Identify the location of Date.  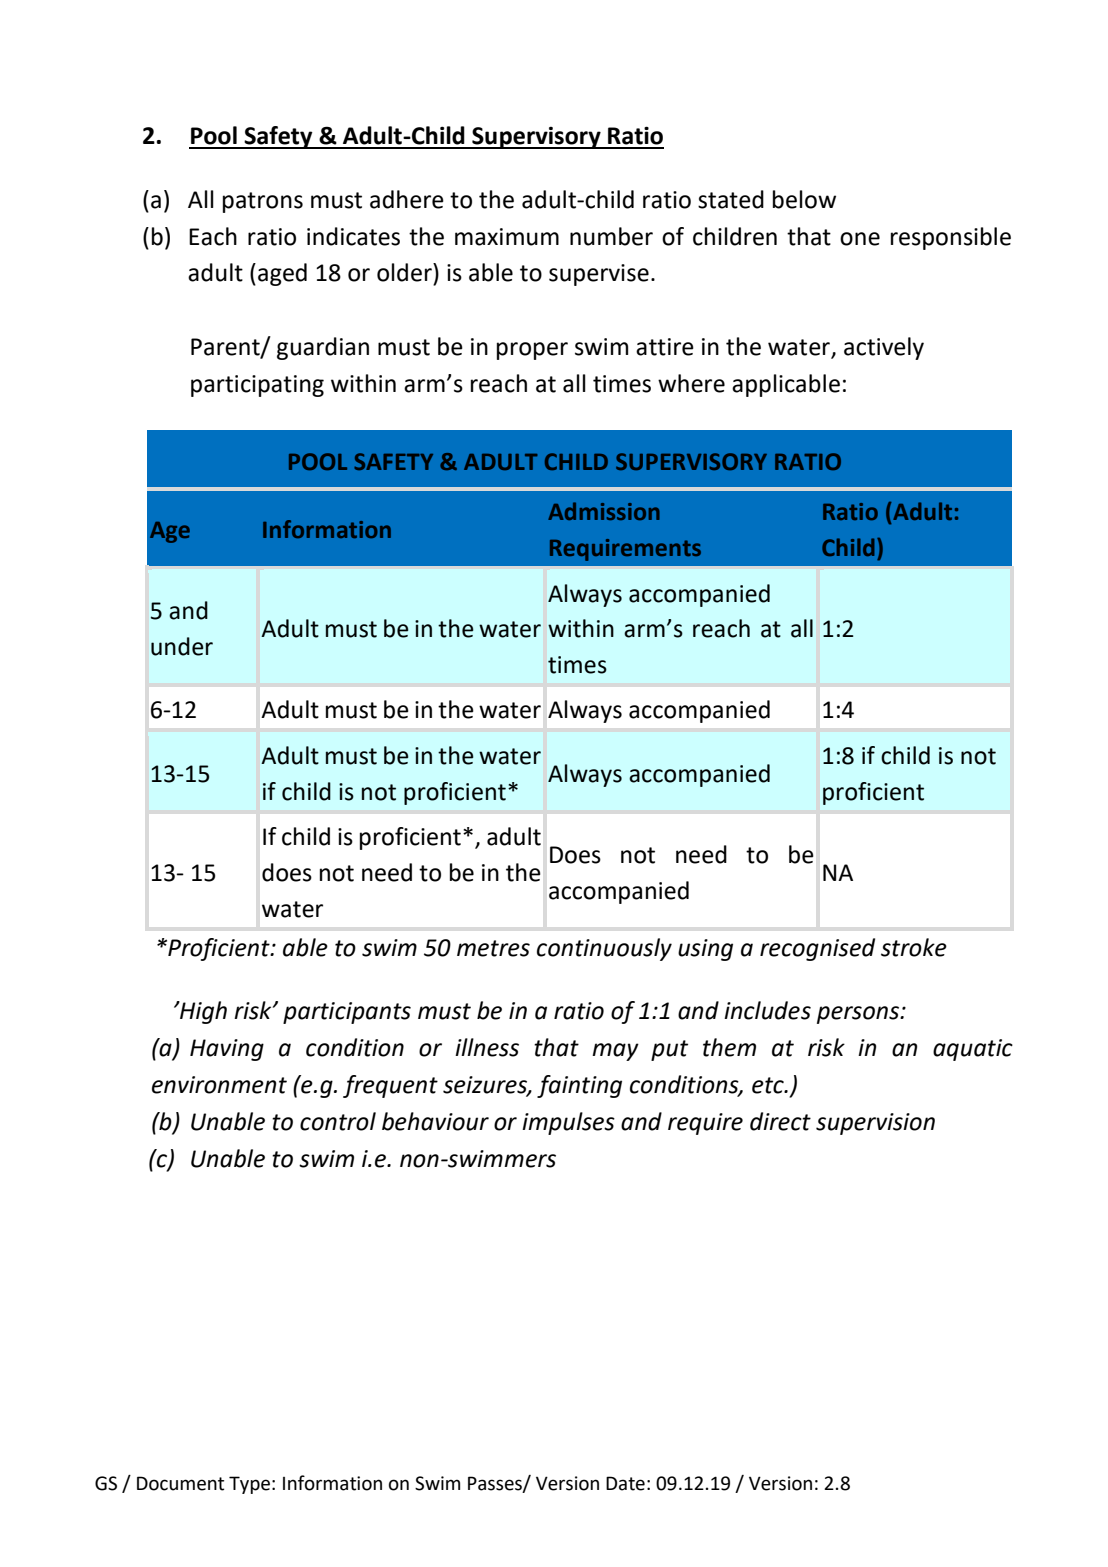
(625, 1483).
